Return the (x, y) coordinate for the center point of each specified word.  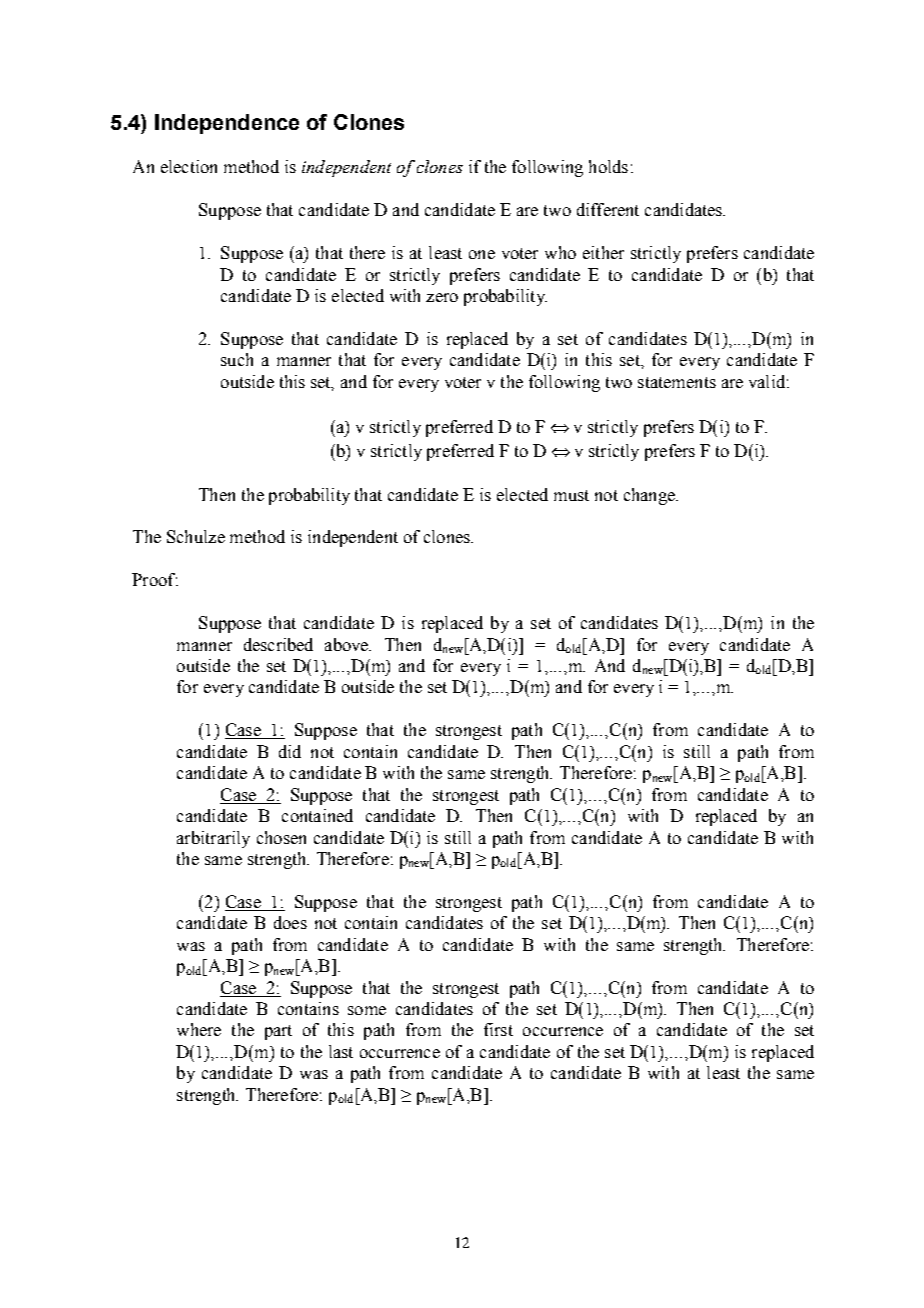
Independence (227, 124)
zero (442, 297)
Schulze (196, 536)
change (650, 496)
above (348, 644)
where (199, 1029)
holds (608, 166)
